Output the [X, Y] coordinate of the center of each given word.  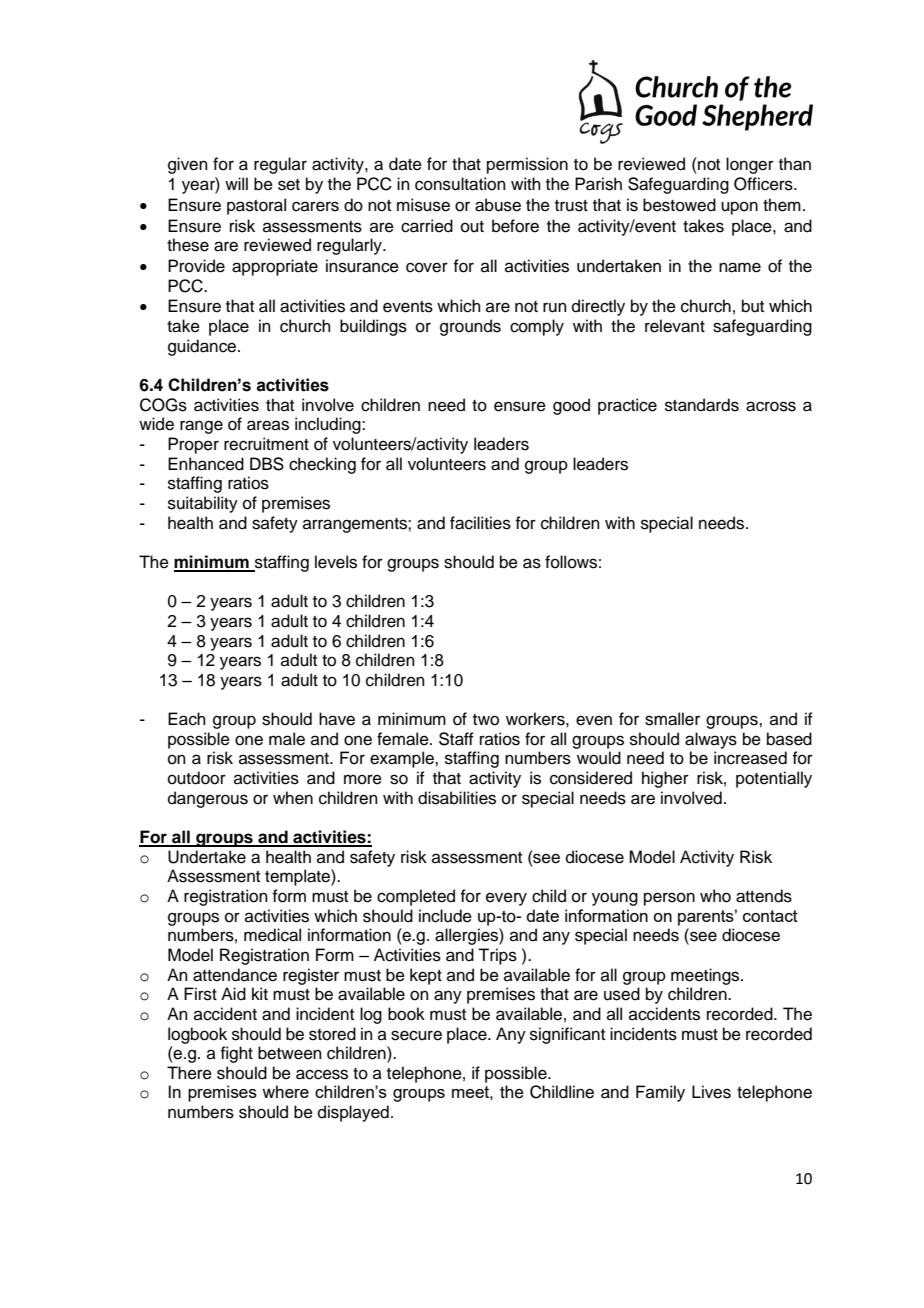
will [236, 183]
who [715, 896]
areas [268, 425]
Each [187, 719]
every [506, 899]
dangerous [208, 799]
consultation [460, 184]
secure [416, 1035]
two [486, 720]
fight [236, 1054]
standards [702, 405]
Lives [711, 1092]
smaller [672, 719]
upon [739, 208]
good [571, 406]
